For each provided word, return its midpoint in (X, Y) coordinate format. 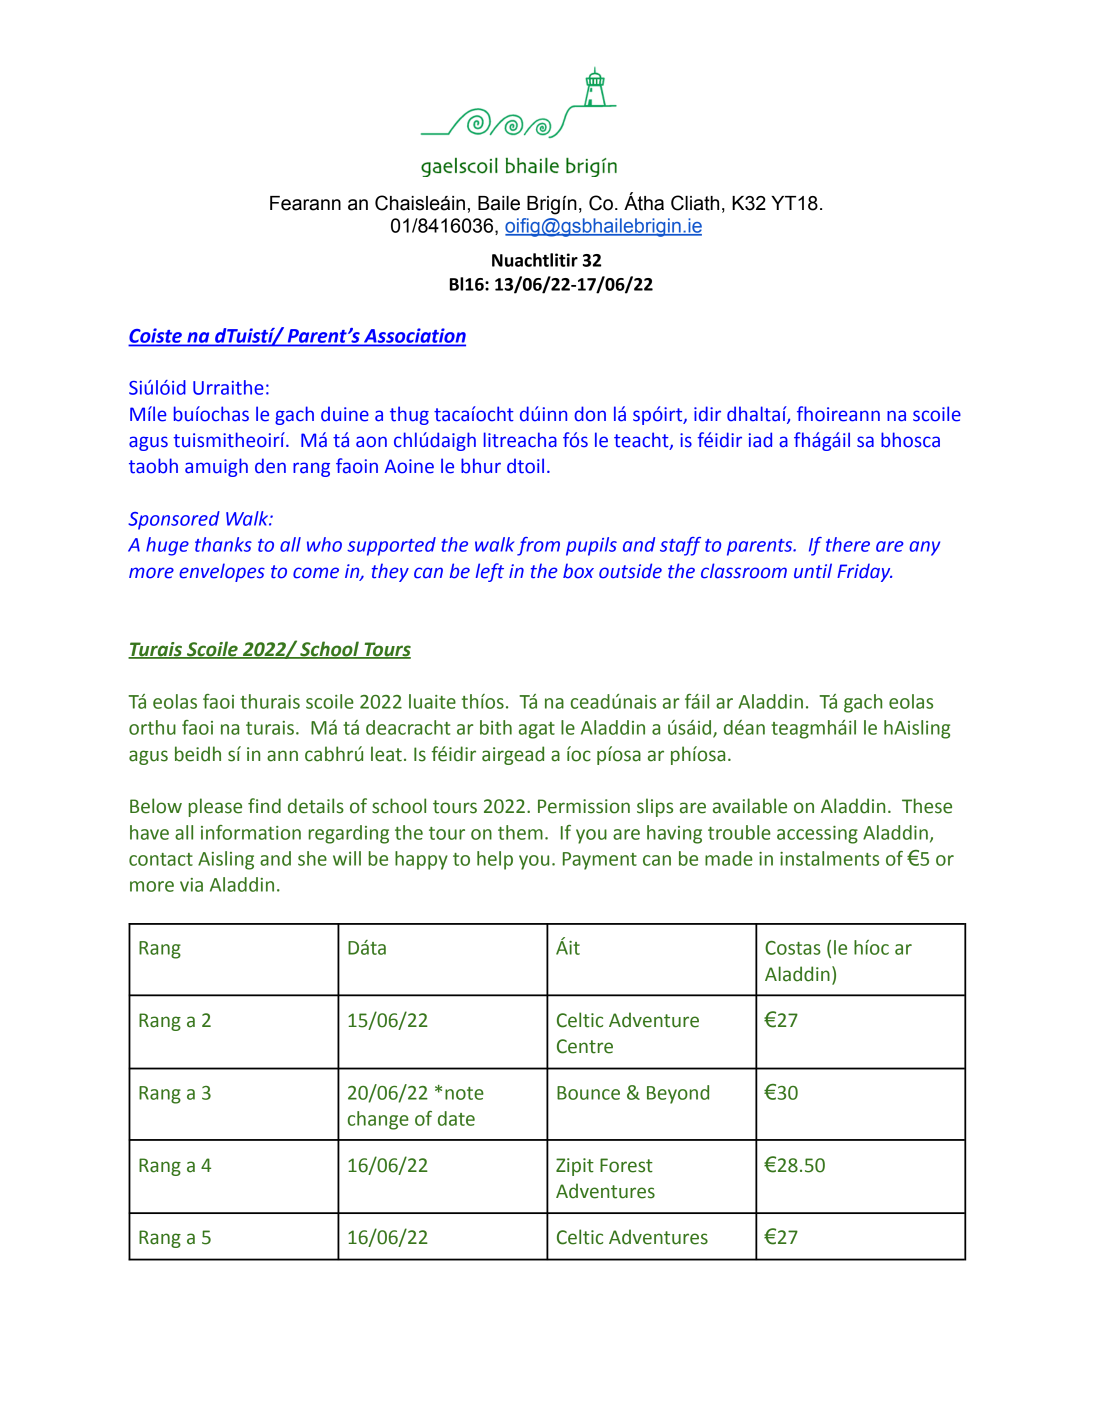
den (270, 466)
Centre (585, 1046)
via (191, 885)
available (750, 806)
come (316, 573)
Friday (864, 572)
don (590, 414)
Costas (793, 948)
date (456, 1118)
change (378, 1120)
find (264, 806)
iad (760, 440)
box (578, 571)
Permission (584, 806)
